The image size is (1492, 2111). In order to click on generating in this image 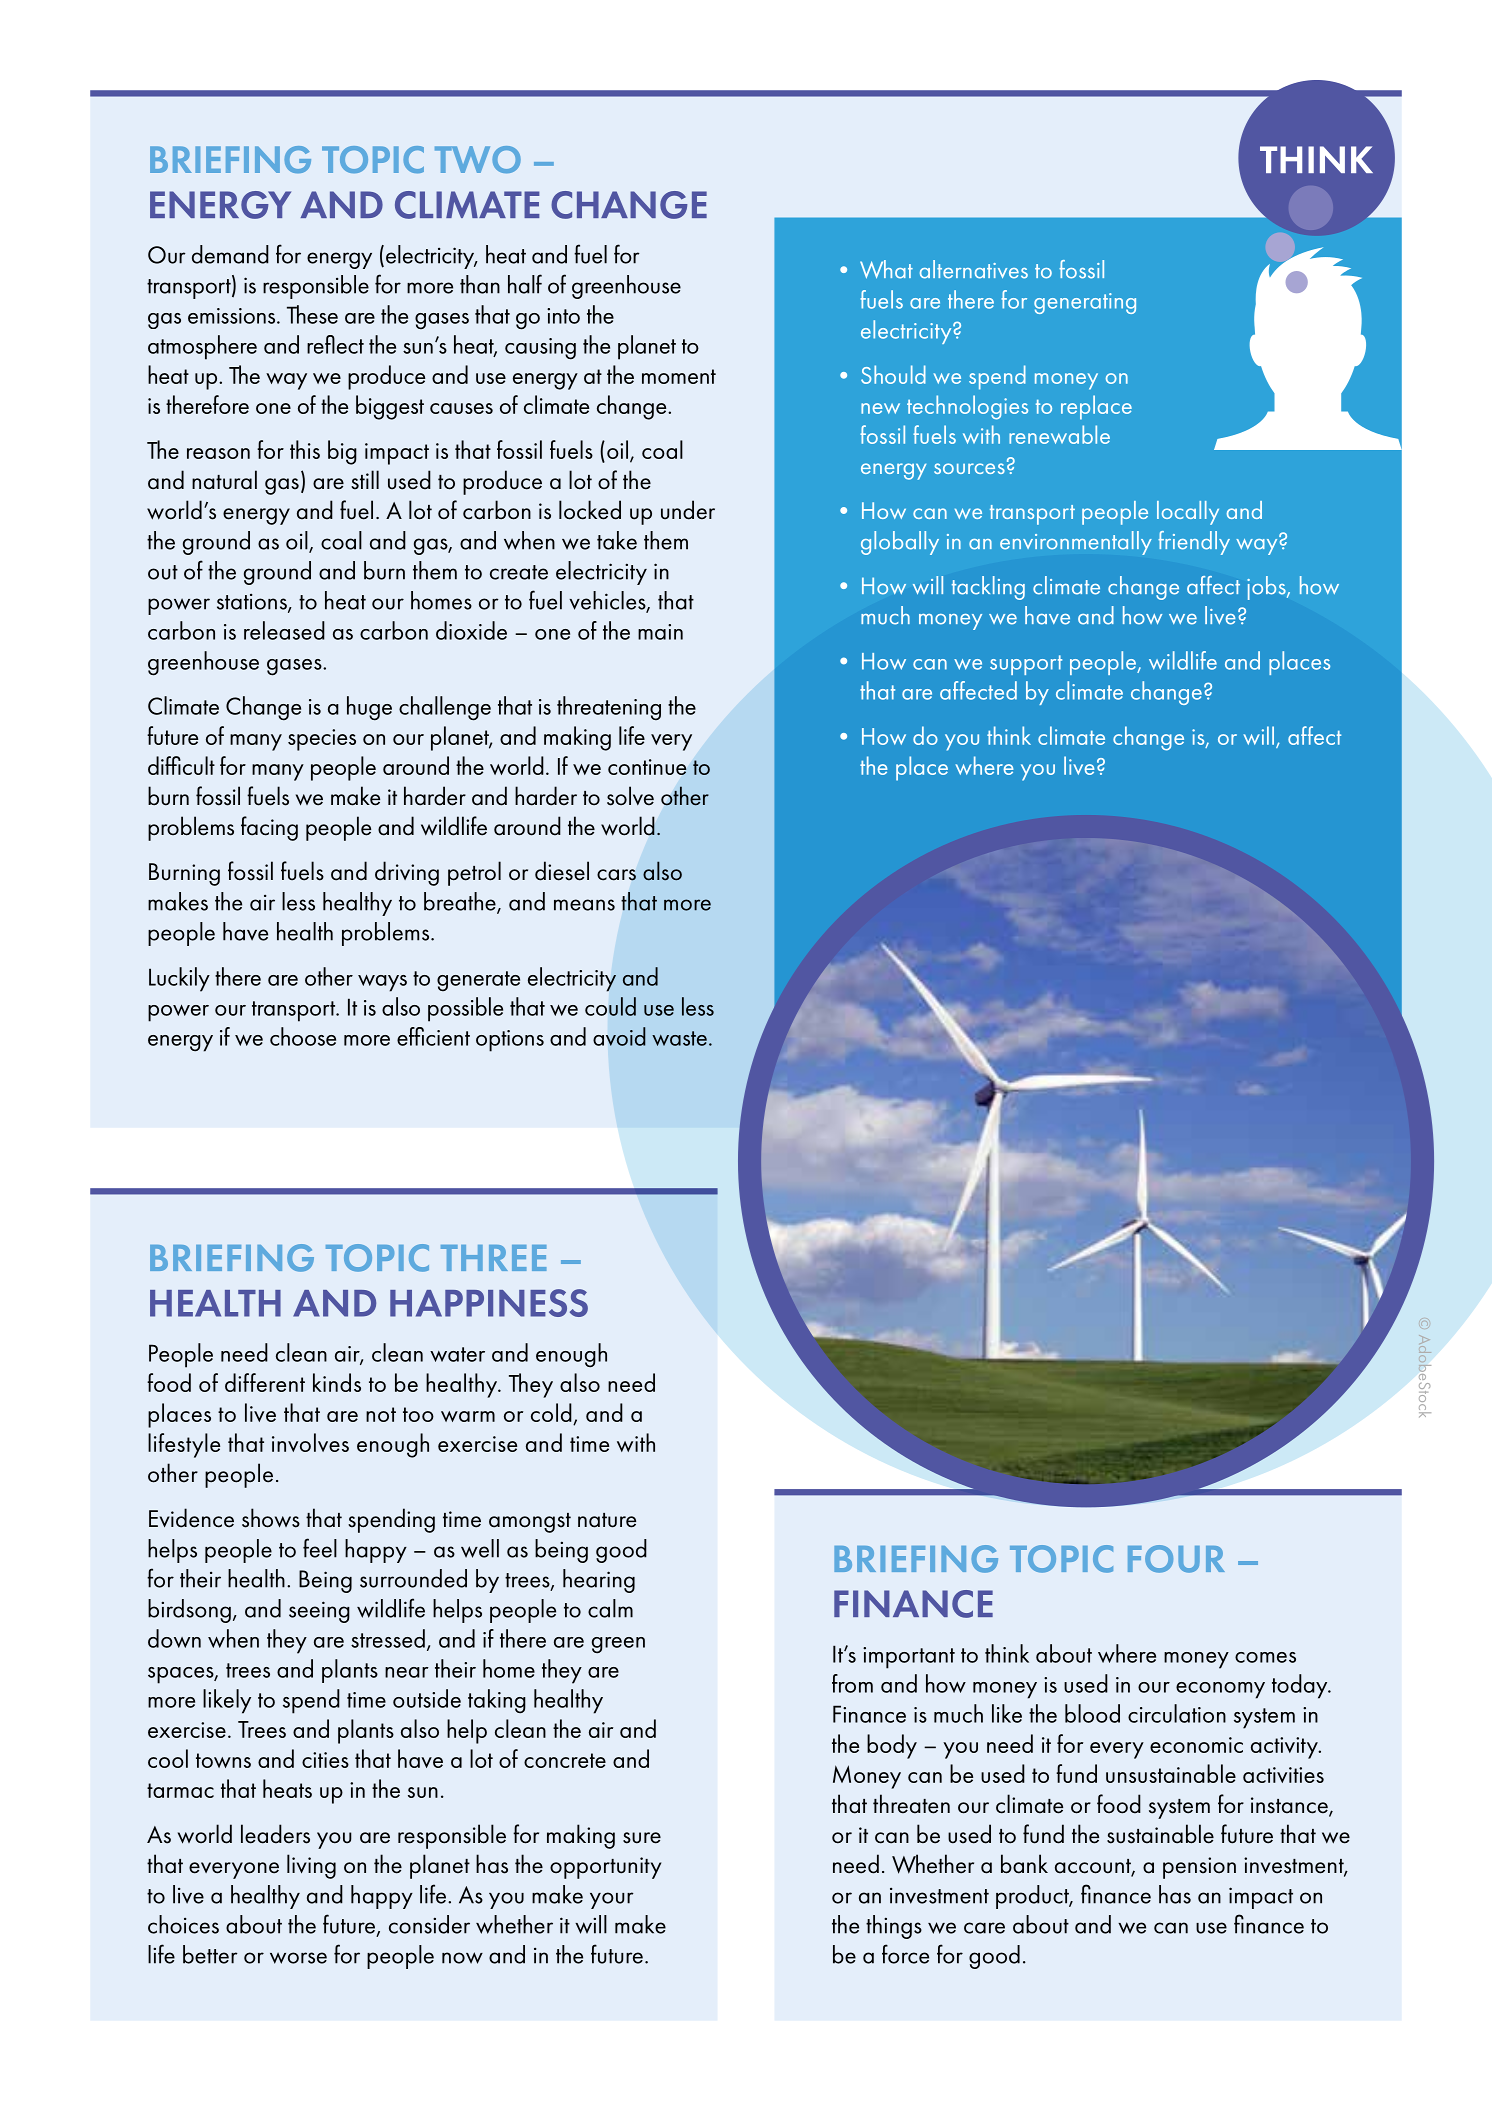, I will do `click(1085, 303)`.
